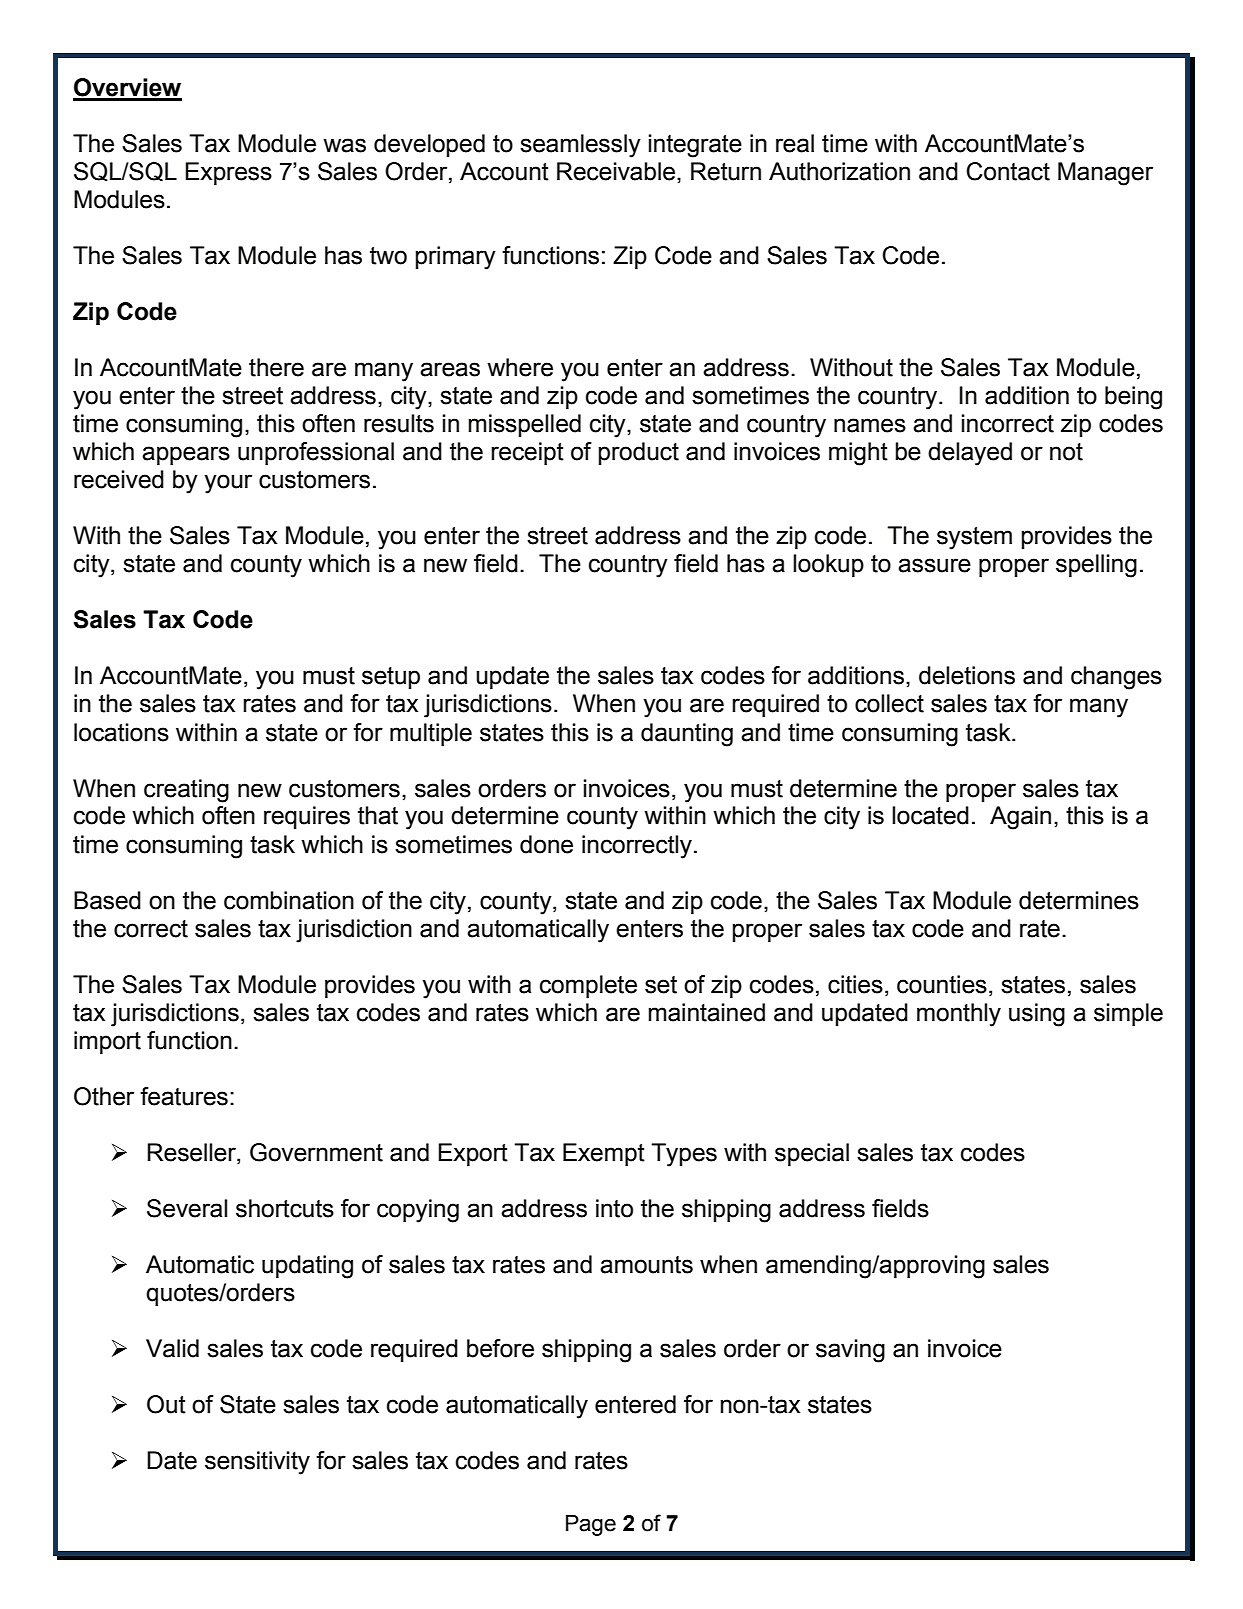 Image resolution: width=1243 pixels, height=1609 pixels. Describe the element at coordinates (257, 1463) in the screenshot. I see `sensitivity` at that location.
